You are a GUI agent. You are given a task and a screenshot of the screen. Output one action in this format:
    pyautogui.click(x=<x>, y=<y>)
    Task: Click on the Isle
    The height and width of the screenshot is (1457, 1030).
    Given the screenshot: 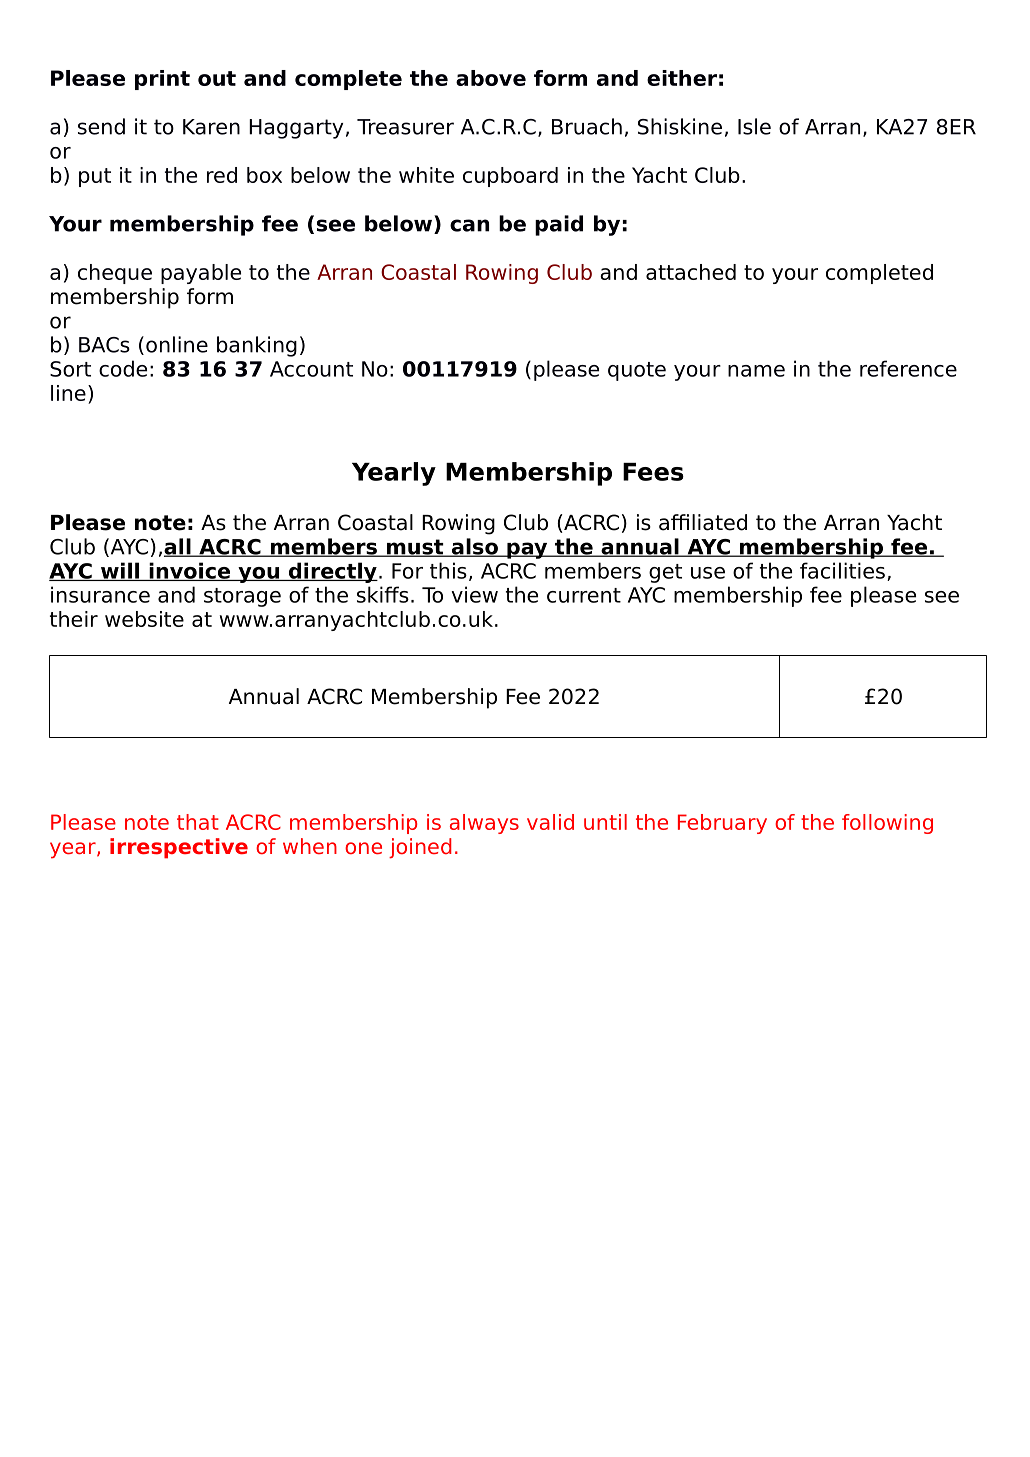 What is the action you would take?
    pyautogui.click(x=754, y=126)
